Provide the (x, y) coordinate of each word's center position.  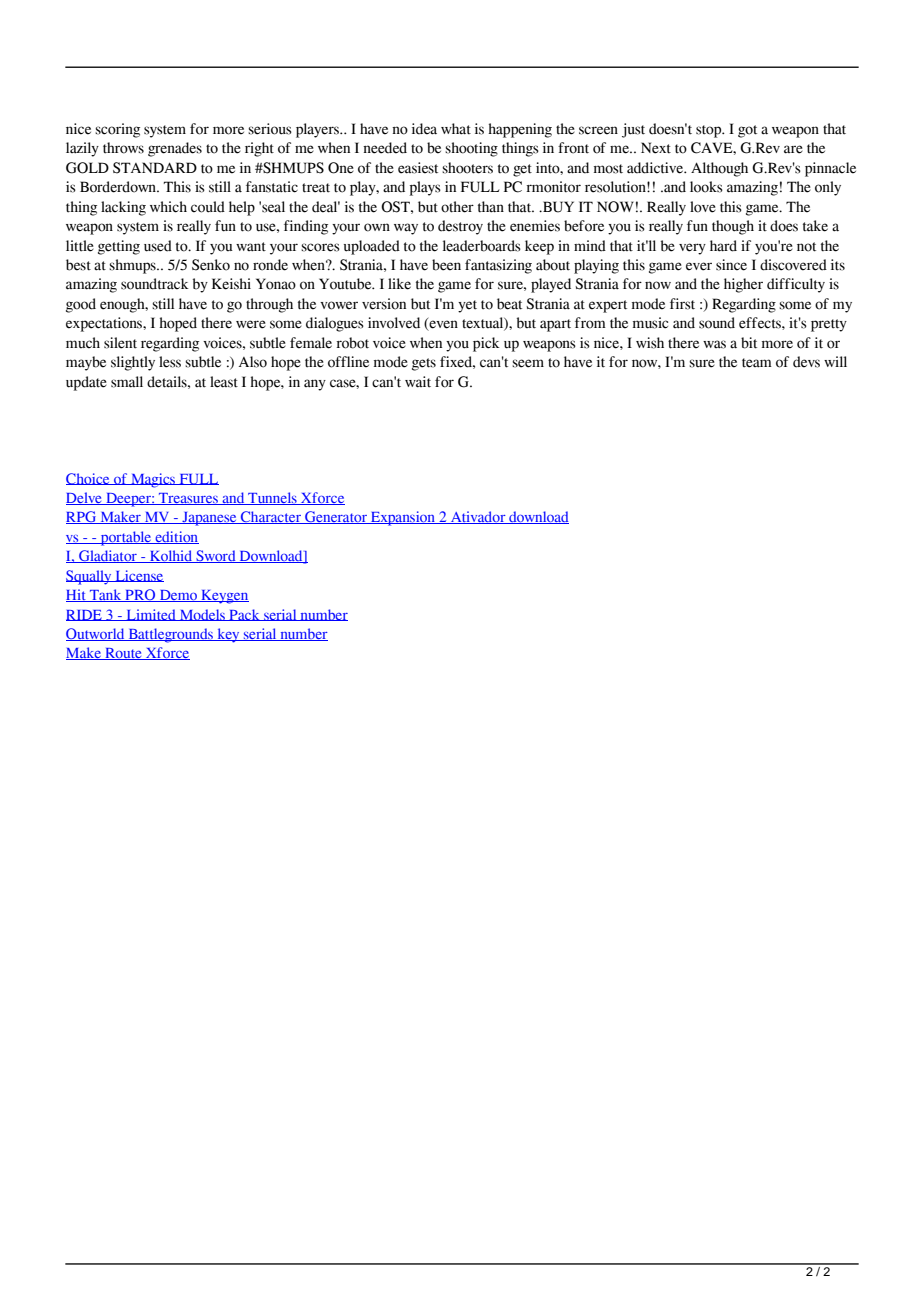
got (747, 131)
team (757, 363)
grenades (175, 149)
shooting (471, 149)
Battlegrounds (170, 635)
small (127, 382)
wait (418, 382)
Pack (244, 615)
